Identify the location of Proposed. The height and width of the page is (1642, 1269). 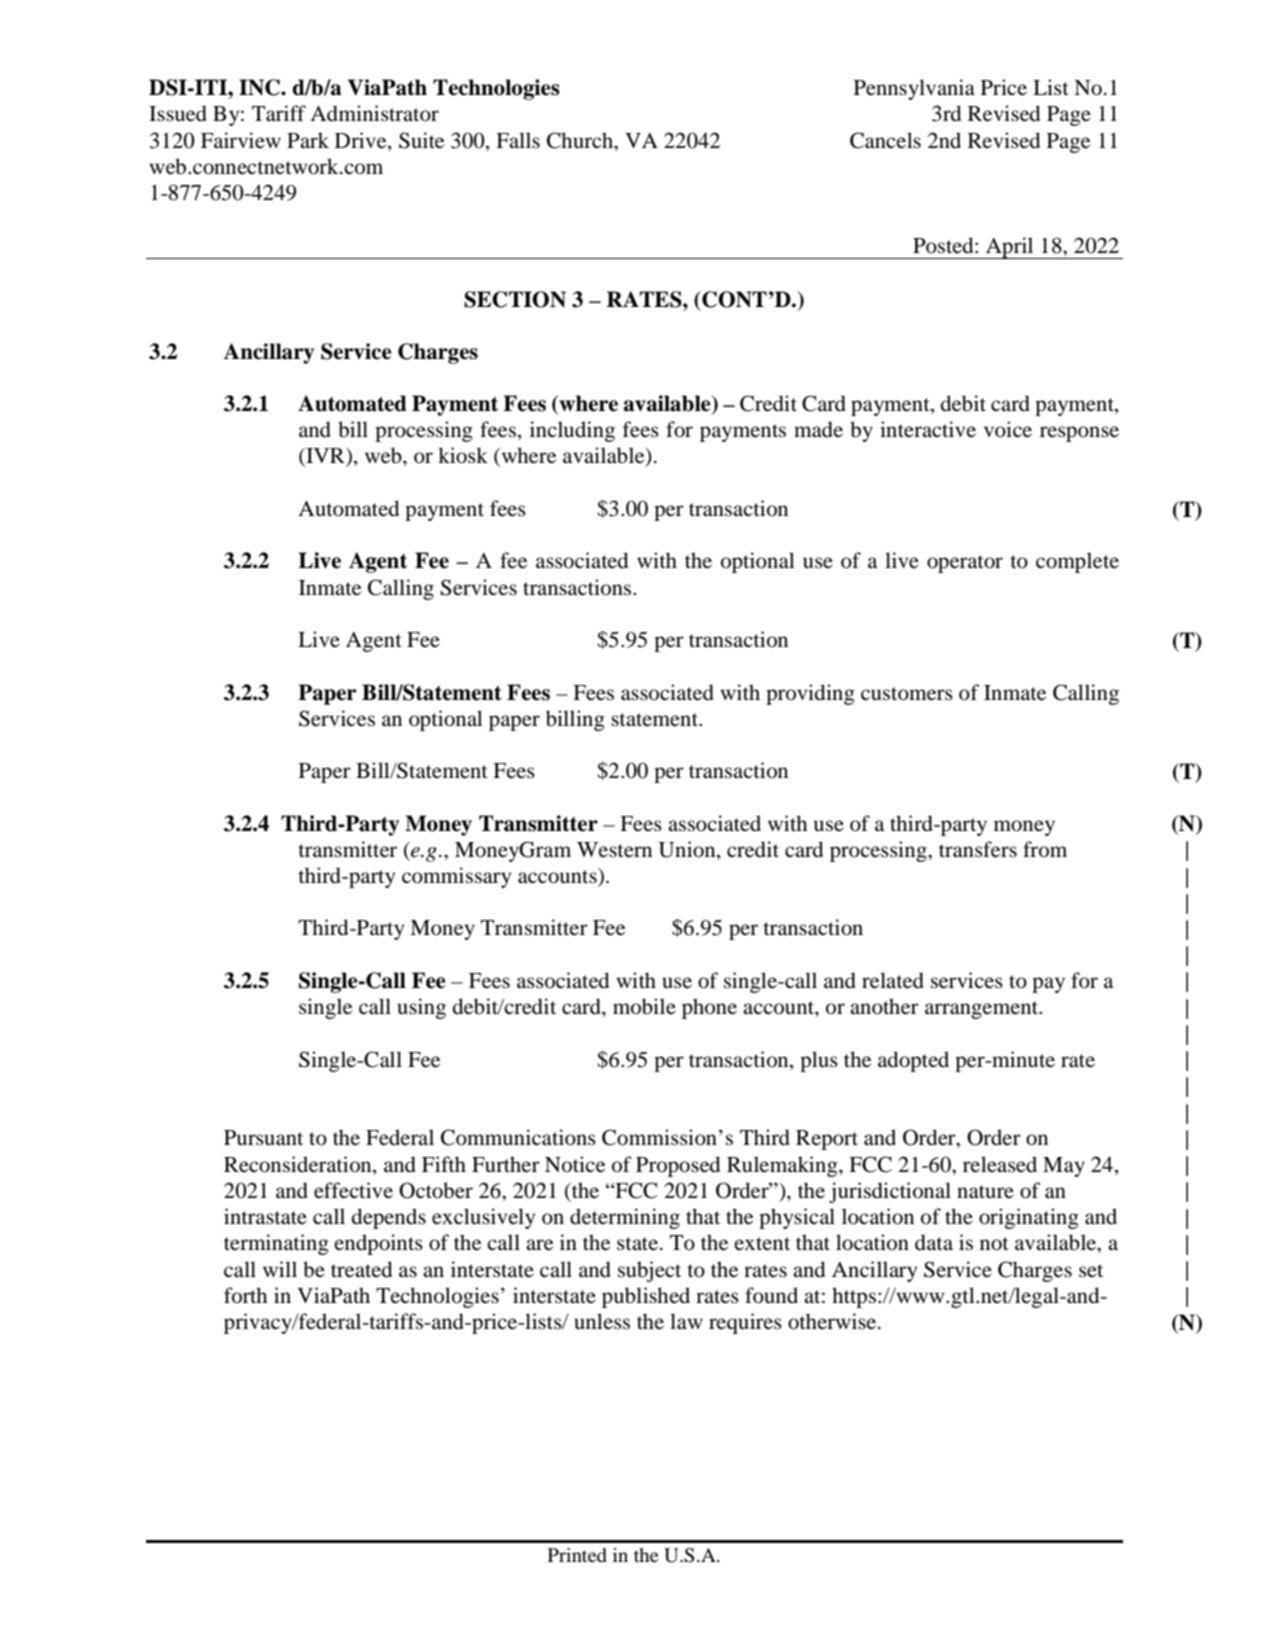
(678, 1166).
